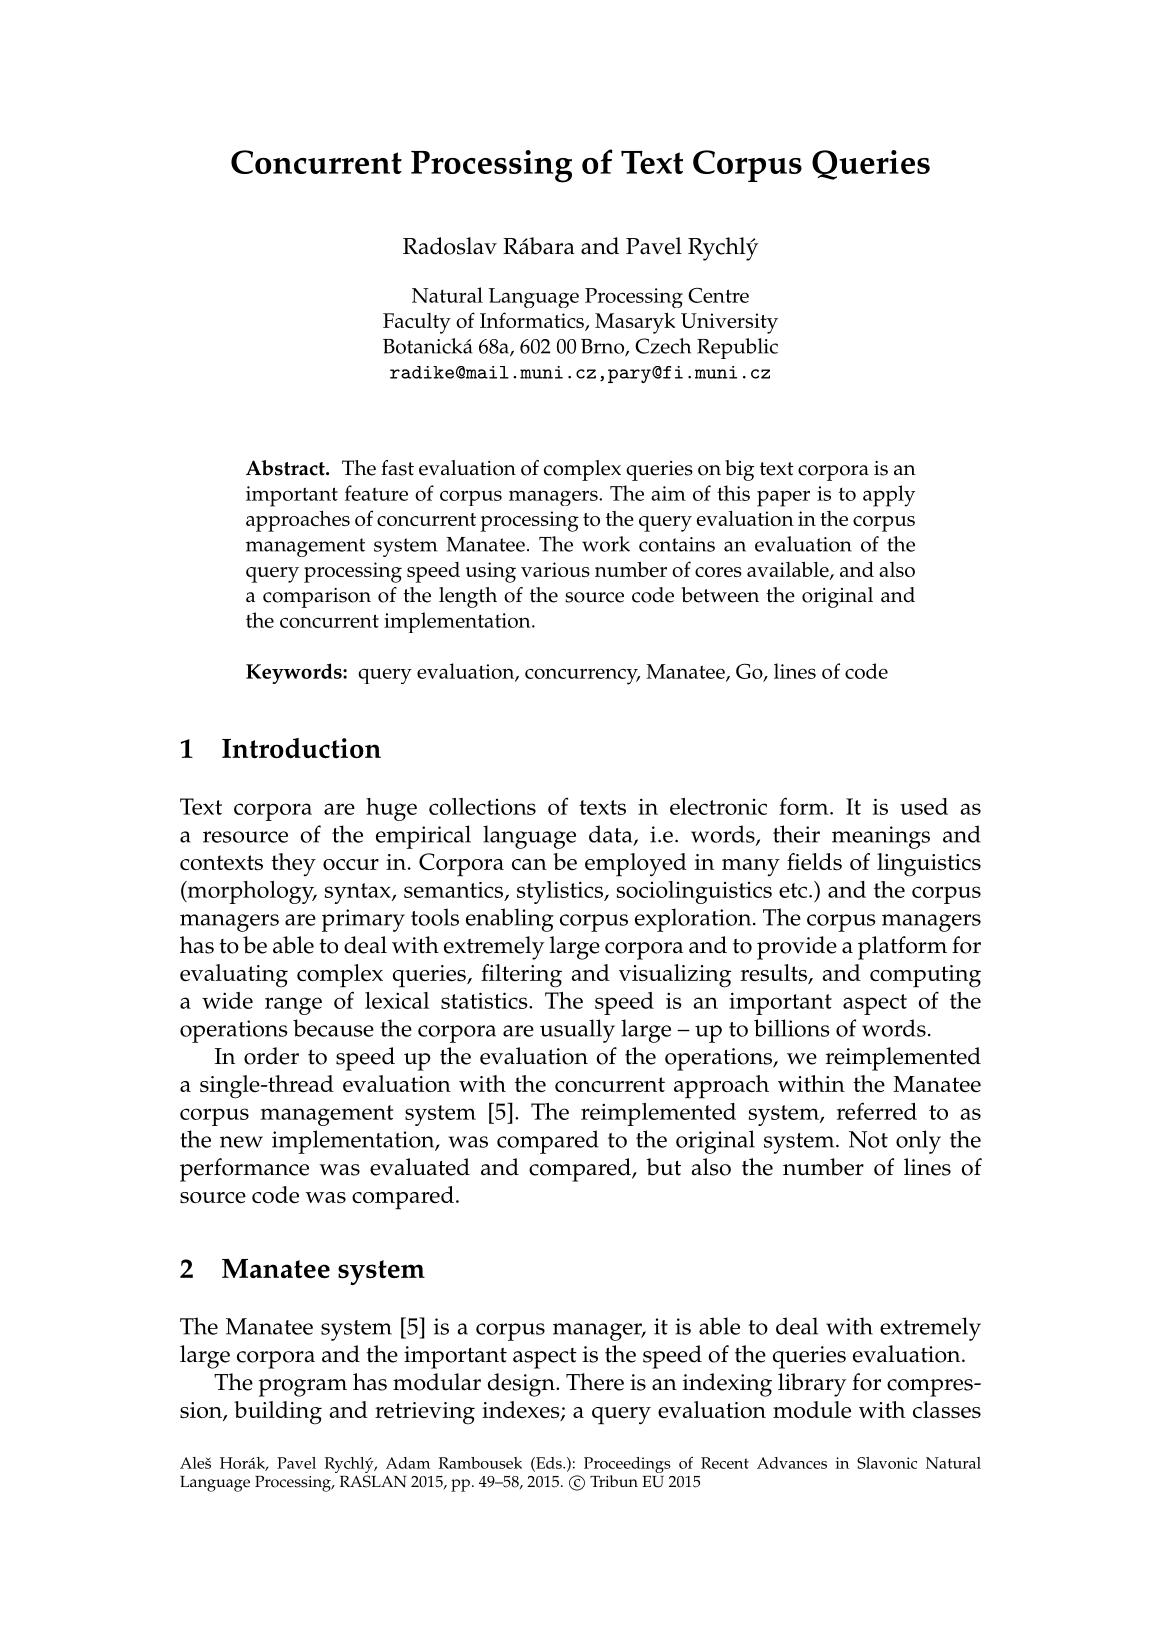 The width and height of the screenshot is (1161, 1642). Describe the element at coordinates (303, 1388) in the screenshot. I see `program` at that location.
